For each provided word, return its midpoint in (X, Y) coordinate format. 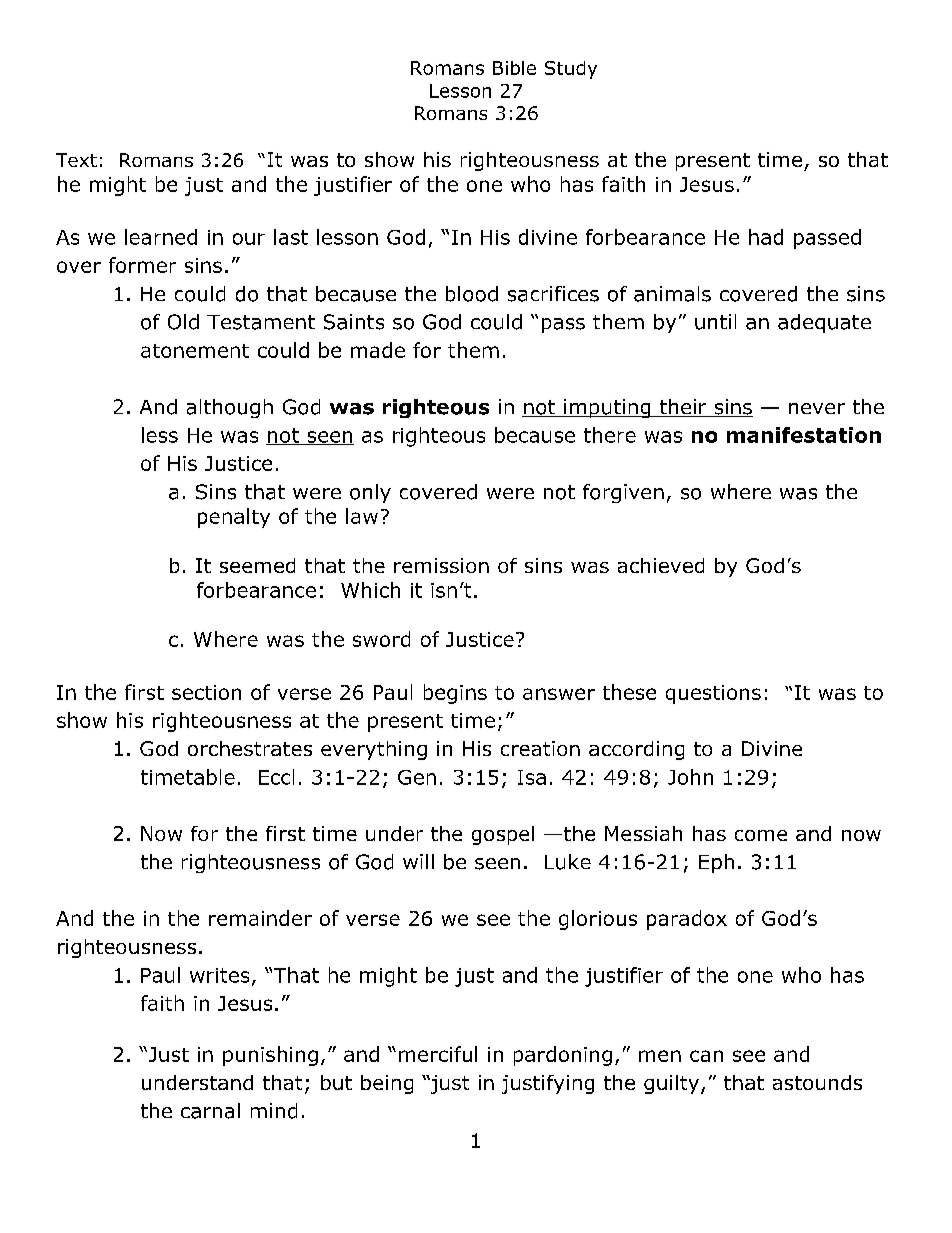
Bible (514, 68)
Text (76, 160)
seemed (257, 565)
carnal (210, 1111)
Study (571, 70)
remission (441, 565)
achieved (661, 565)
